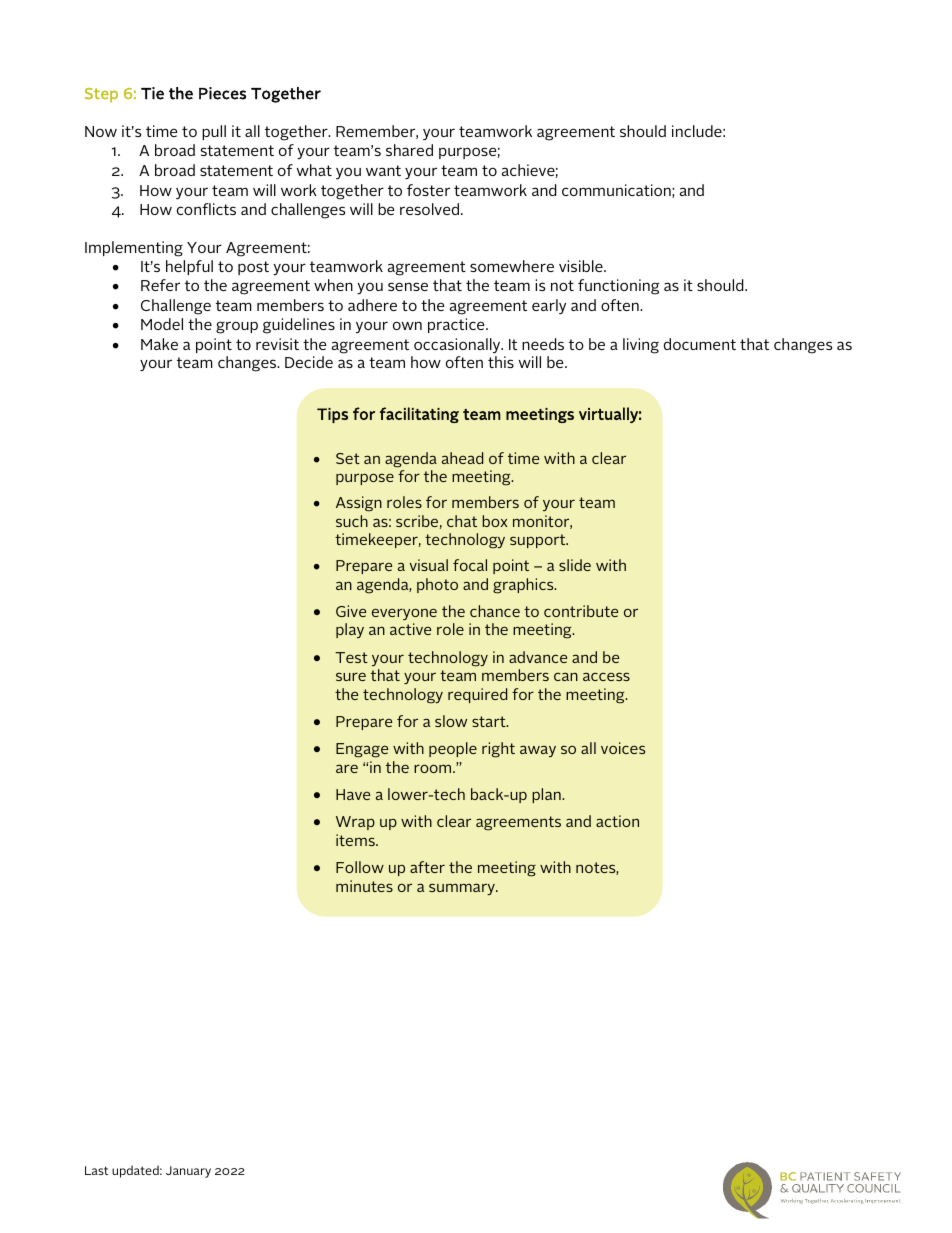 This screenshot has height=1233, width=952. What do you see at coordinates (617, 821) in the screenshot?
I see `action` at bounding box center [617, 821].
